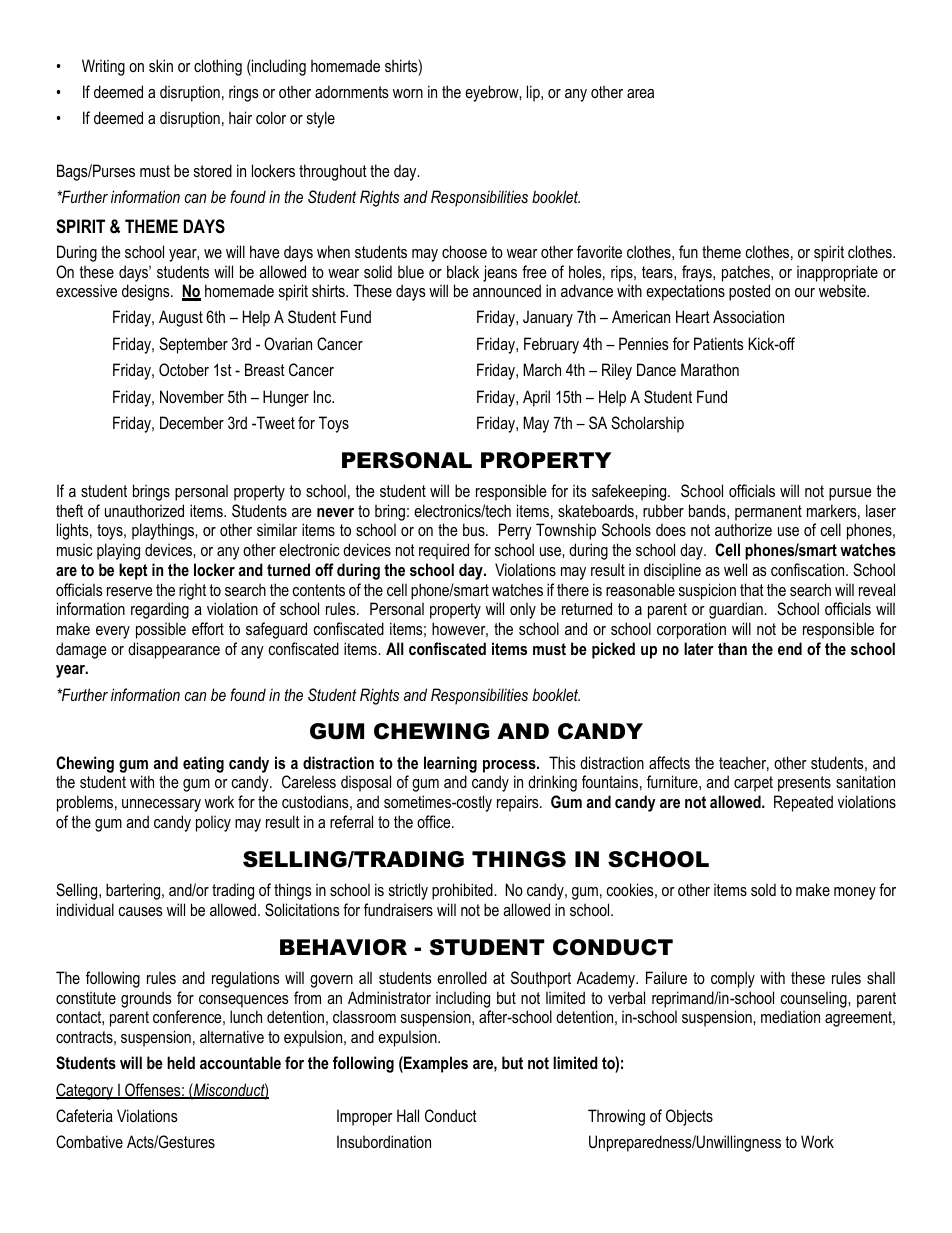 This page has width=952, height=1233. What do you see at coordinates (161, 65) in the page?
I see `skin` at bounding box center [161, 65].
